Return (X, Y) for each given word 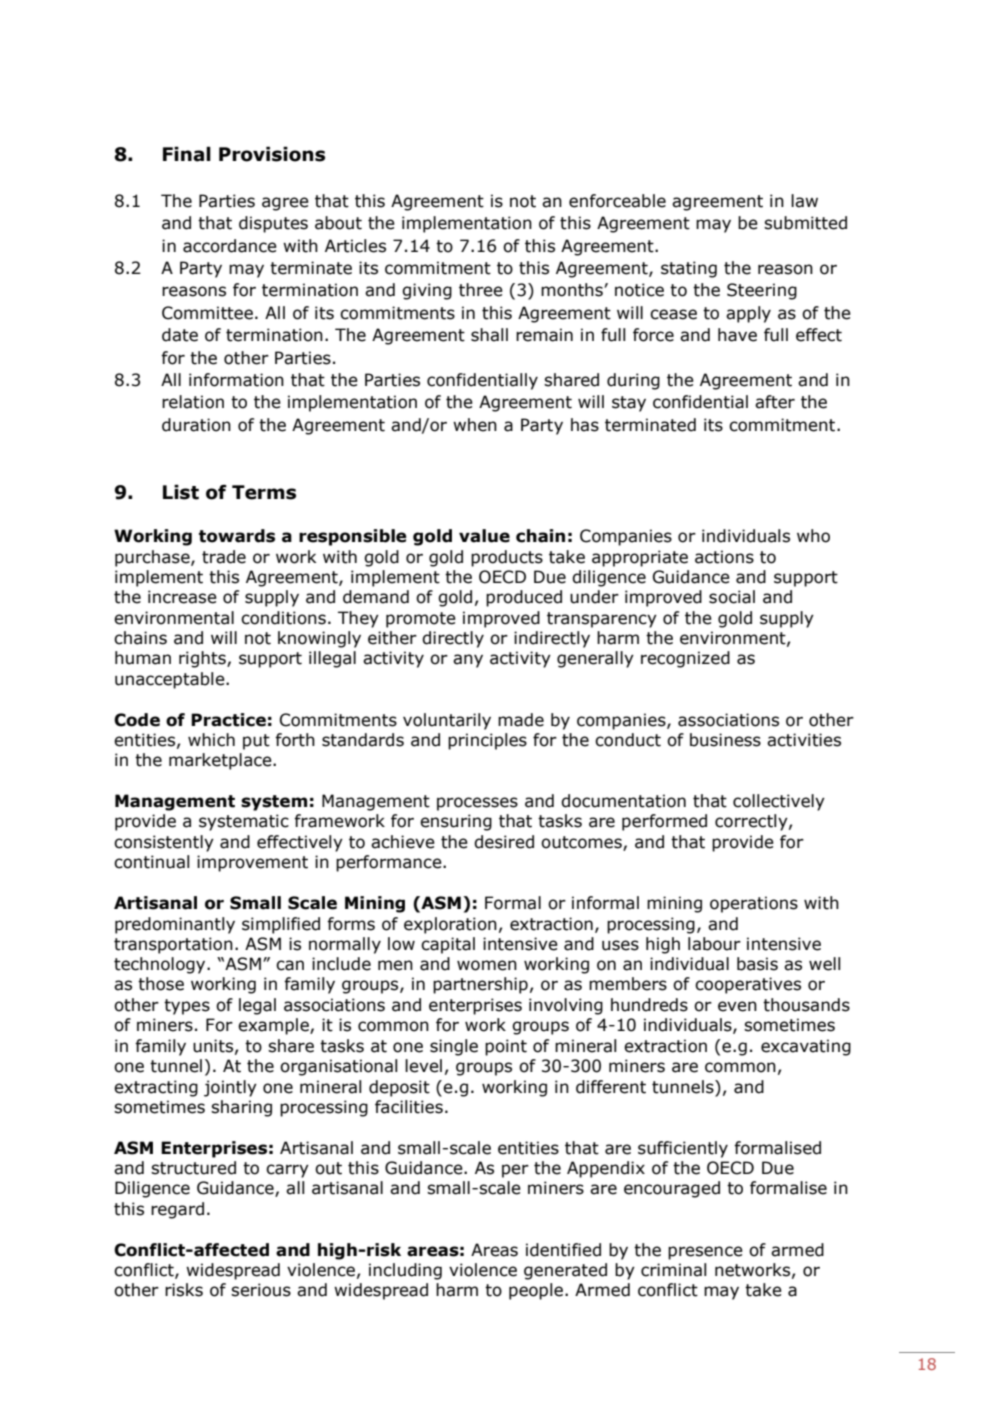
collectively (779, 802)
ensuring (456, 822)
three (481, 290)
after (775, 402)
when (475, 425)
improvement (252, 863)
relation (193, 402)
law (804, 201)
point (506, 1047)
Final (187, 154)
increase (182, 597)
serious (261, 1290)
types (187, 1007)
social (732, 597)
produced (524, 598)
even (737, 1006)
